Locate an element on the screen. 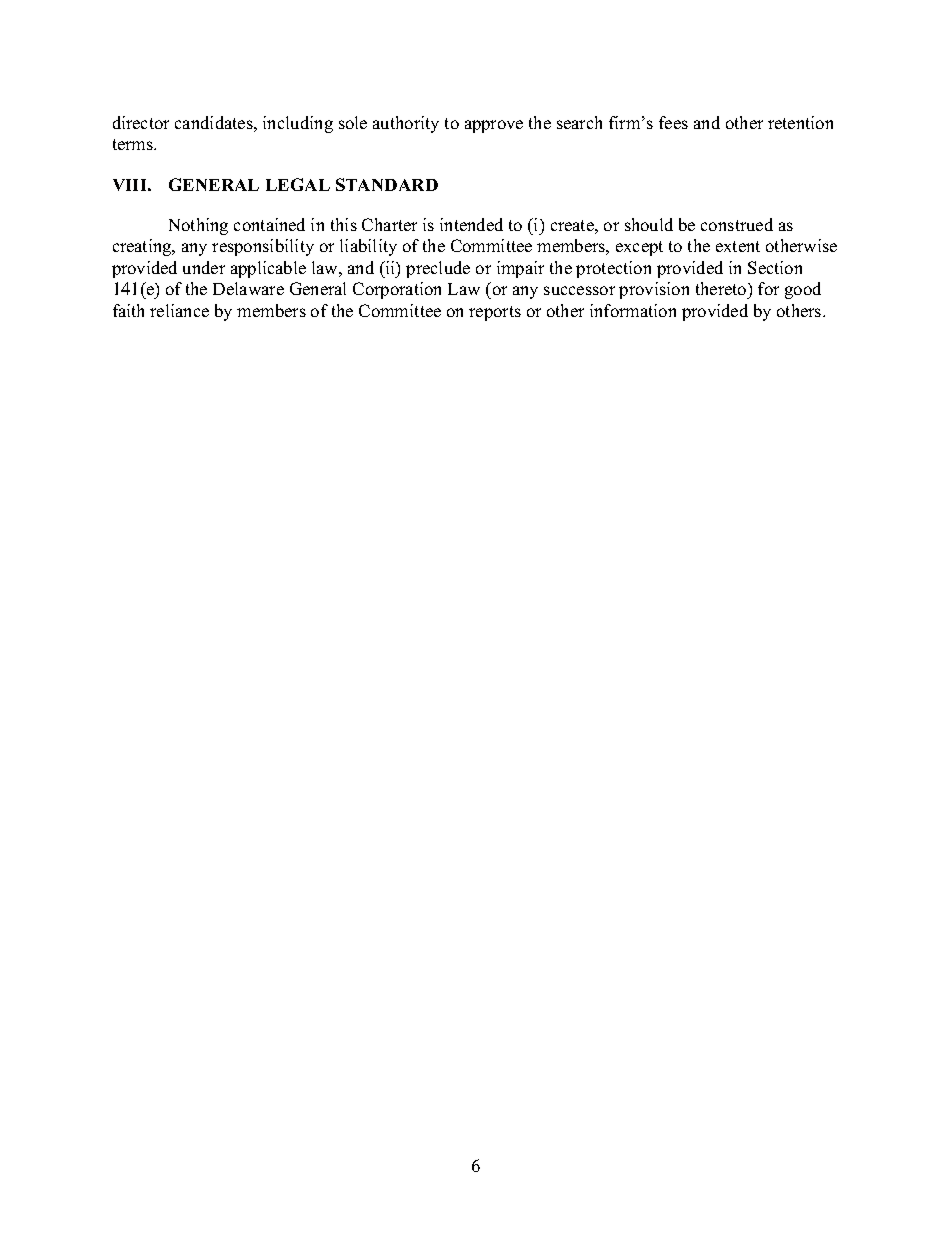 The height and width of the screenshot is (1233, 952). construed is located at coordinates (737, 224).
